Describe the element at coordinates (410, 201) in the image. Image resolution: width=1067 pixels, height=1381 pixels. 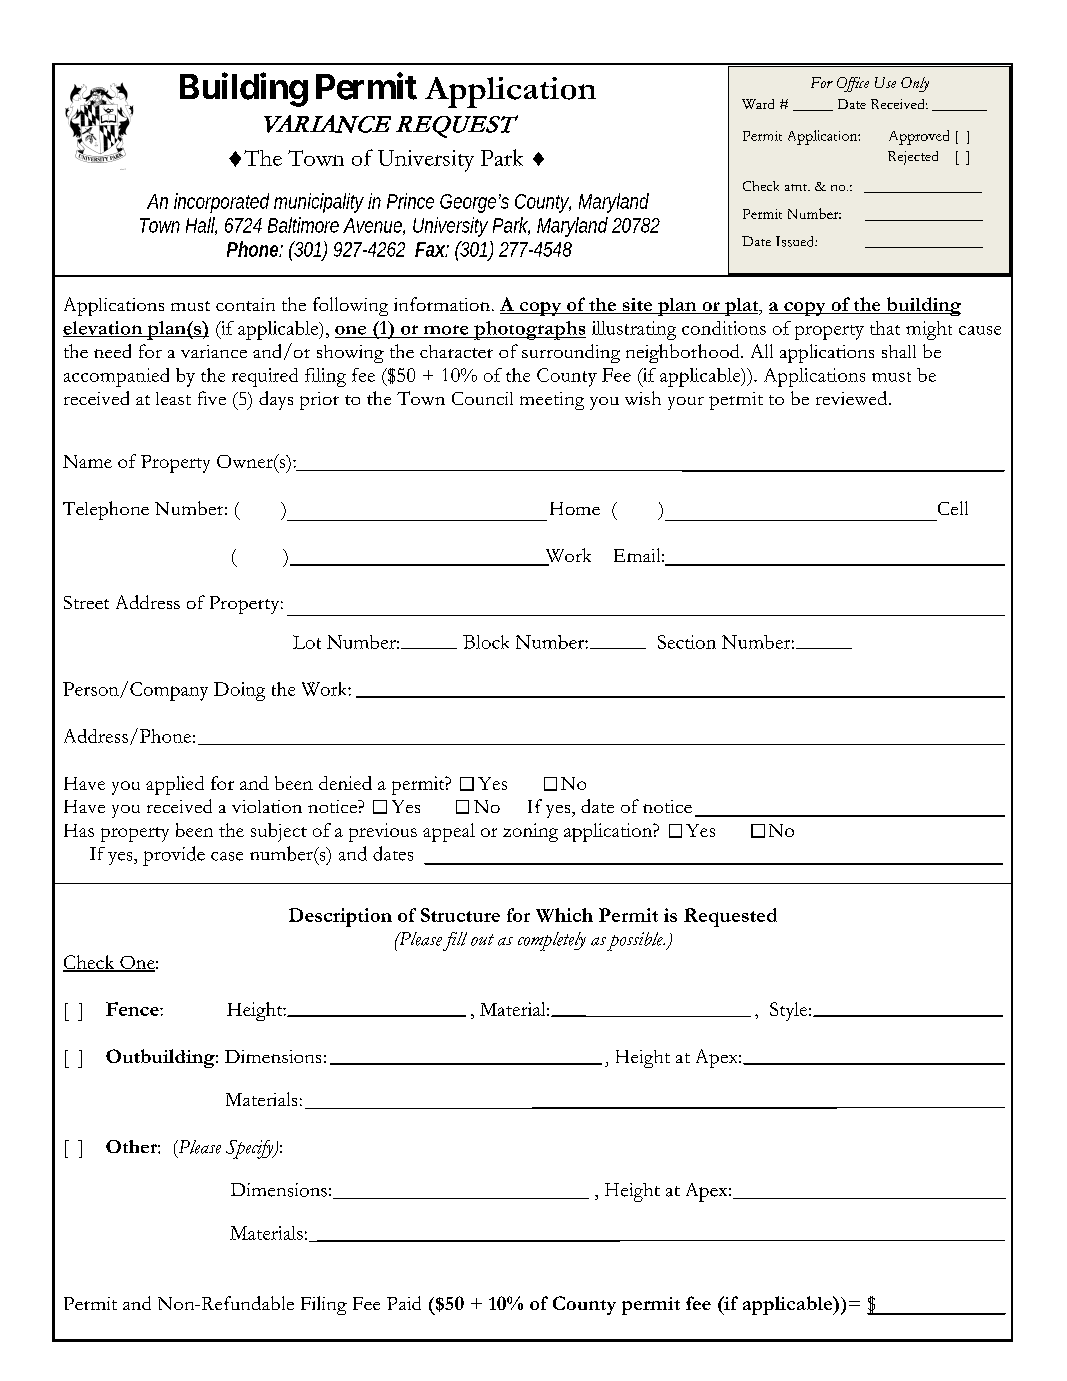
I see `Prince` at that location.
